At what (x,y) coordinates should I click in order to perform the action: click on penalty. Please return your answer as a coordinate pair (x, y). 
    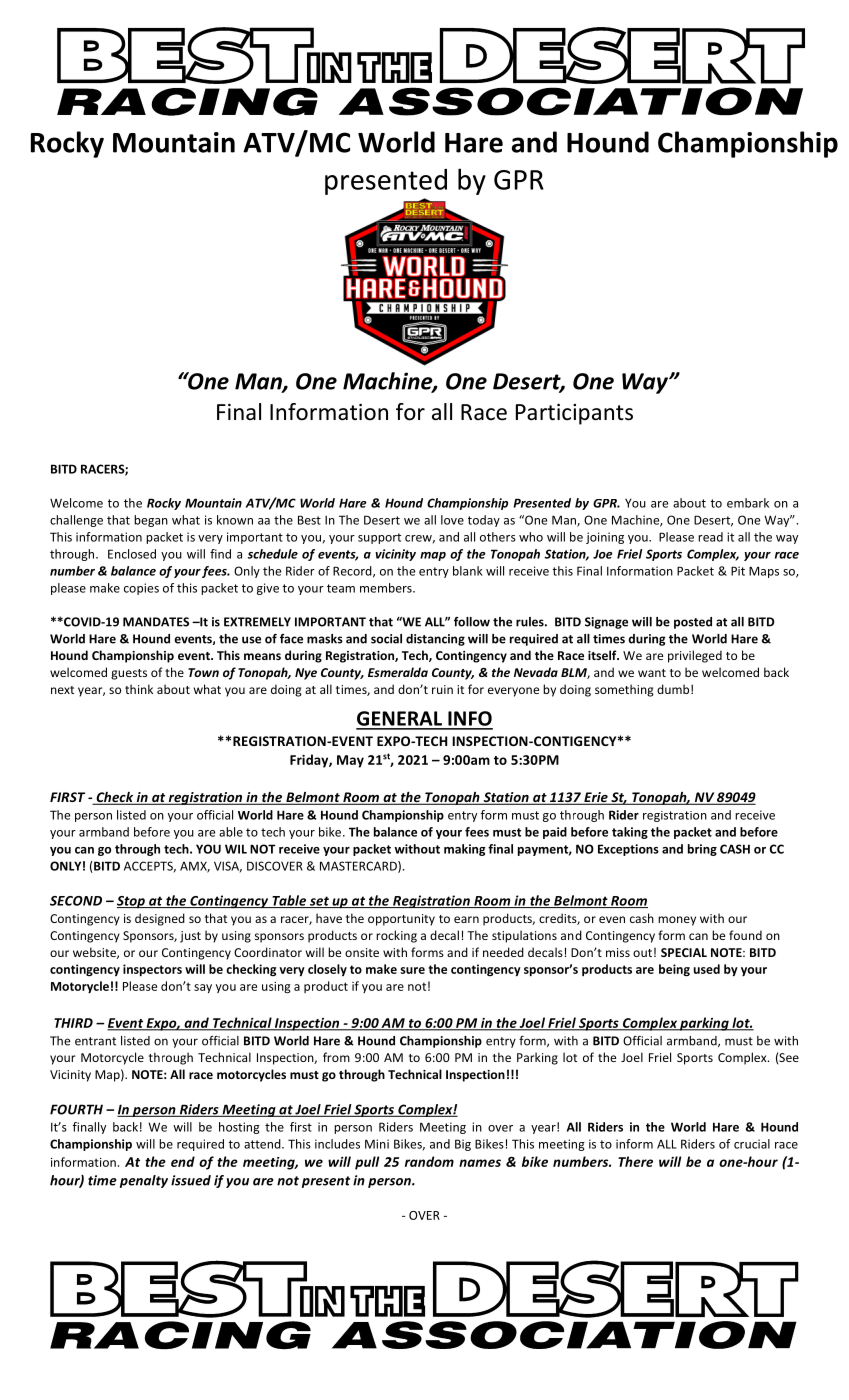
    Looking at the image, I should click on (144, 1181).
